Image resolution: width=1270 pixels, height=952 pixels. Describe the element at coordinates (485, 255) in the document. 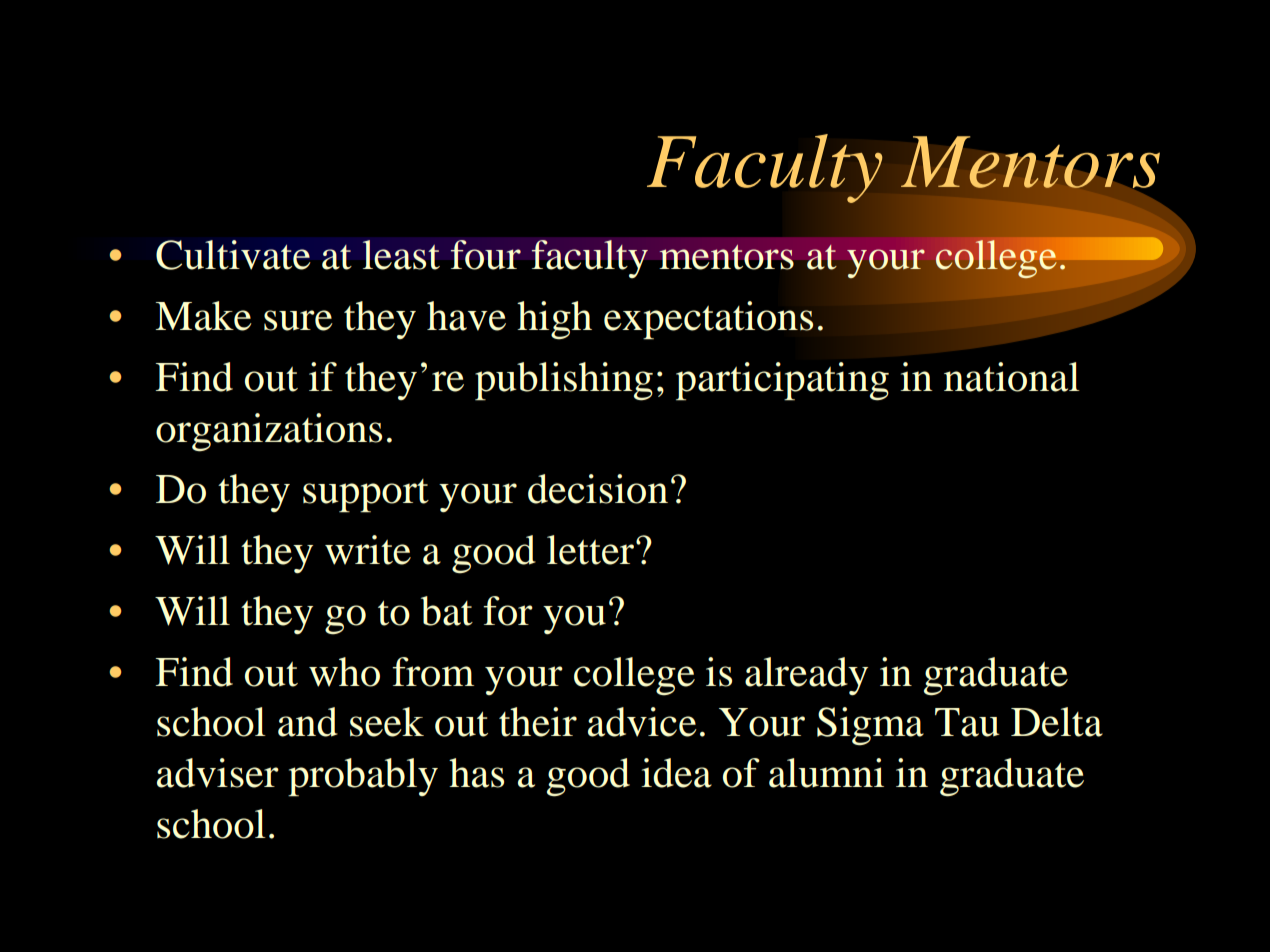

I see `four` at that location.
